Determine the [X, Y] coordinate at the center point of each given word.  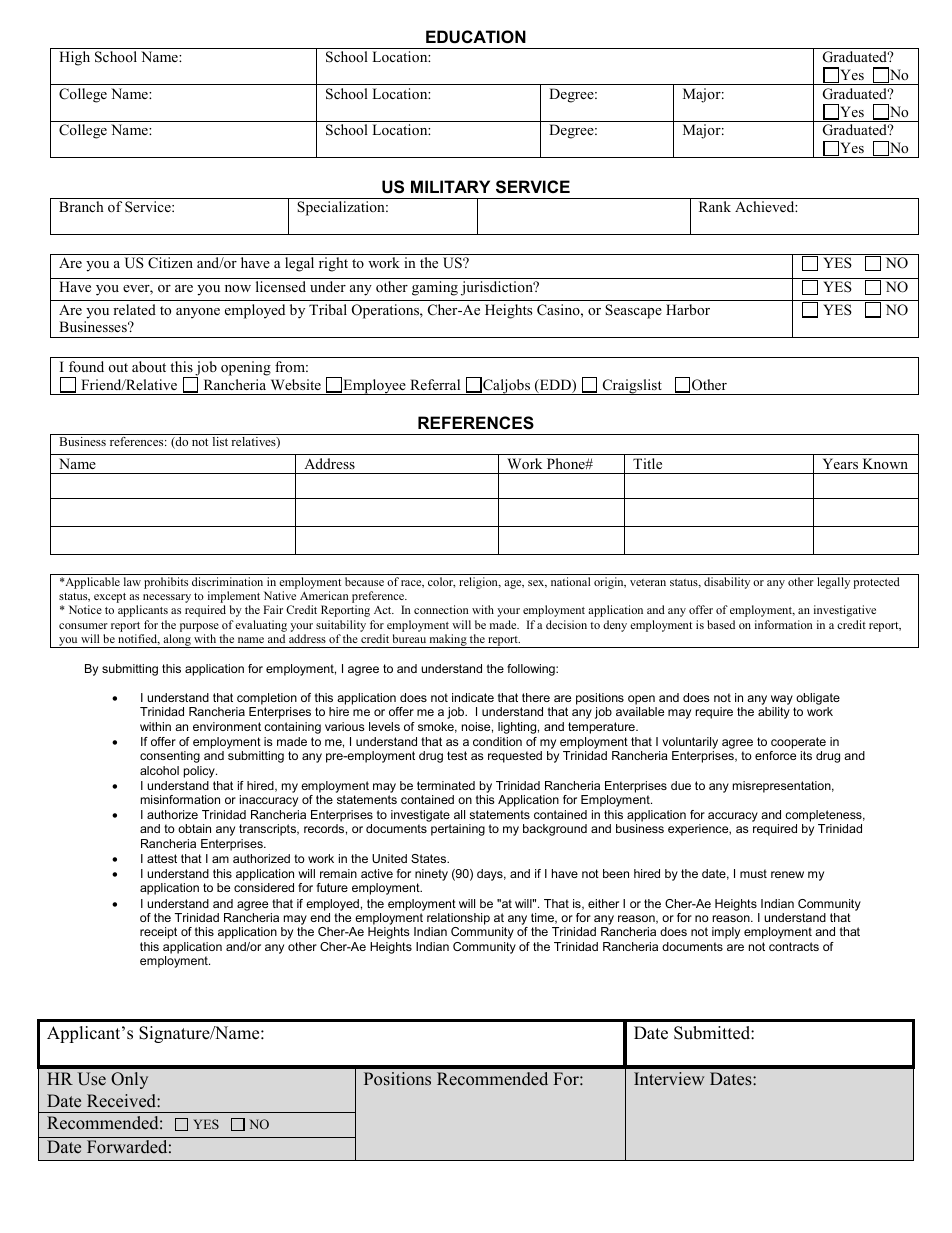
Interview [669, 1079]
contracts [794, 946]
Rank [715, 206]
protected [876, 583]
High [74, 58]
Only [129, 1080]
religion [479, 583]
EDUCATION [476, 36]
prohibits [166, 583]
